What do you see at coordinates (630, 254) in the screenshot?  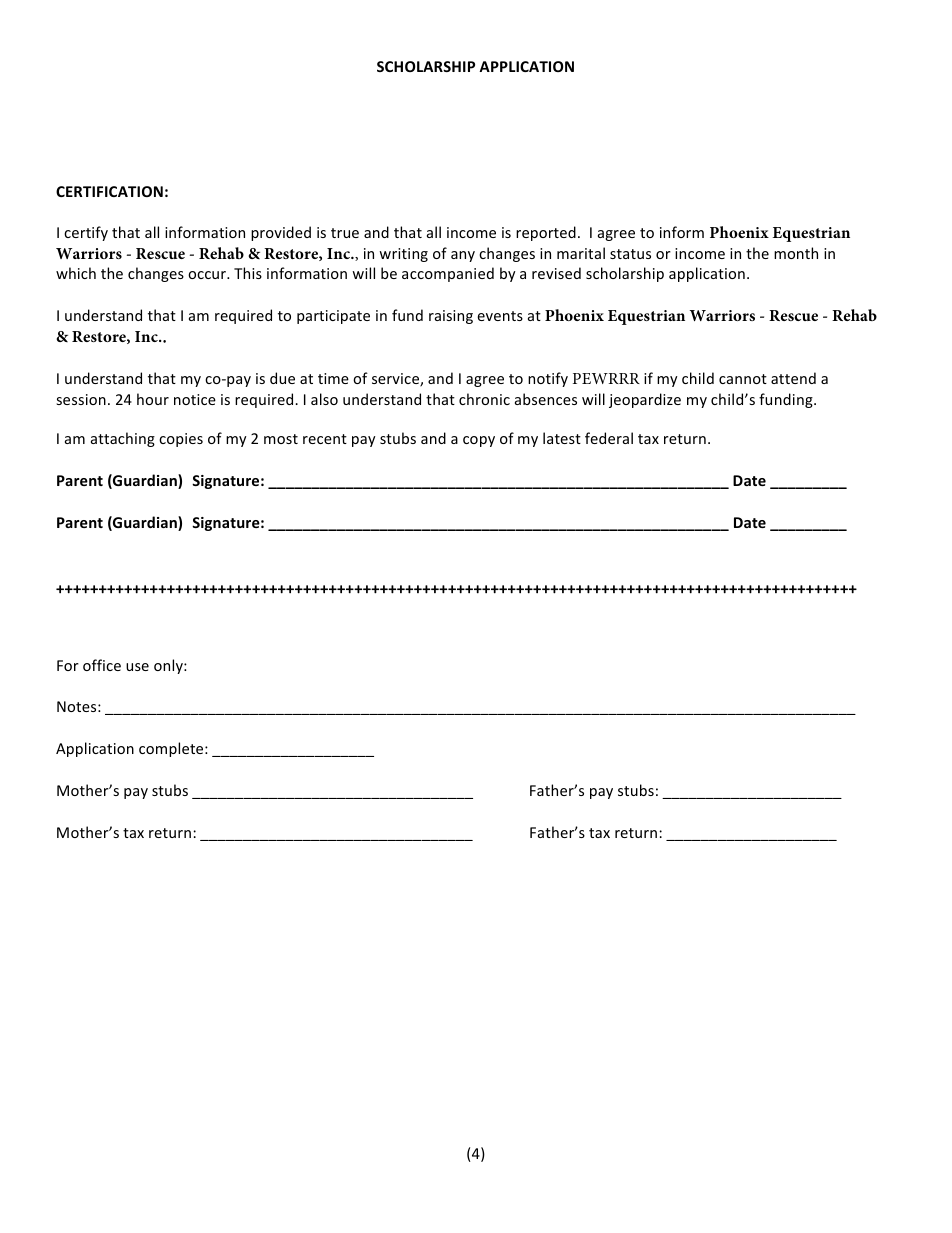 I see `status` at bounding box center [630, 254].
